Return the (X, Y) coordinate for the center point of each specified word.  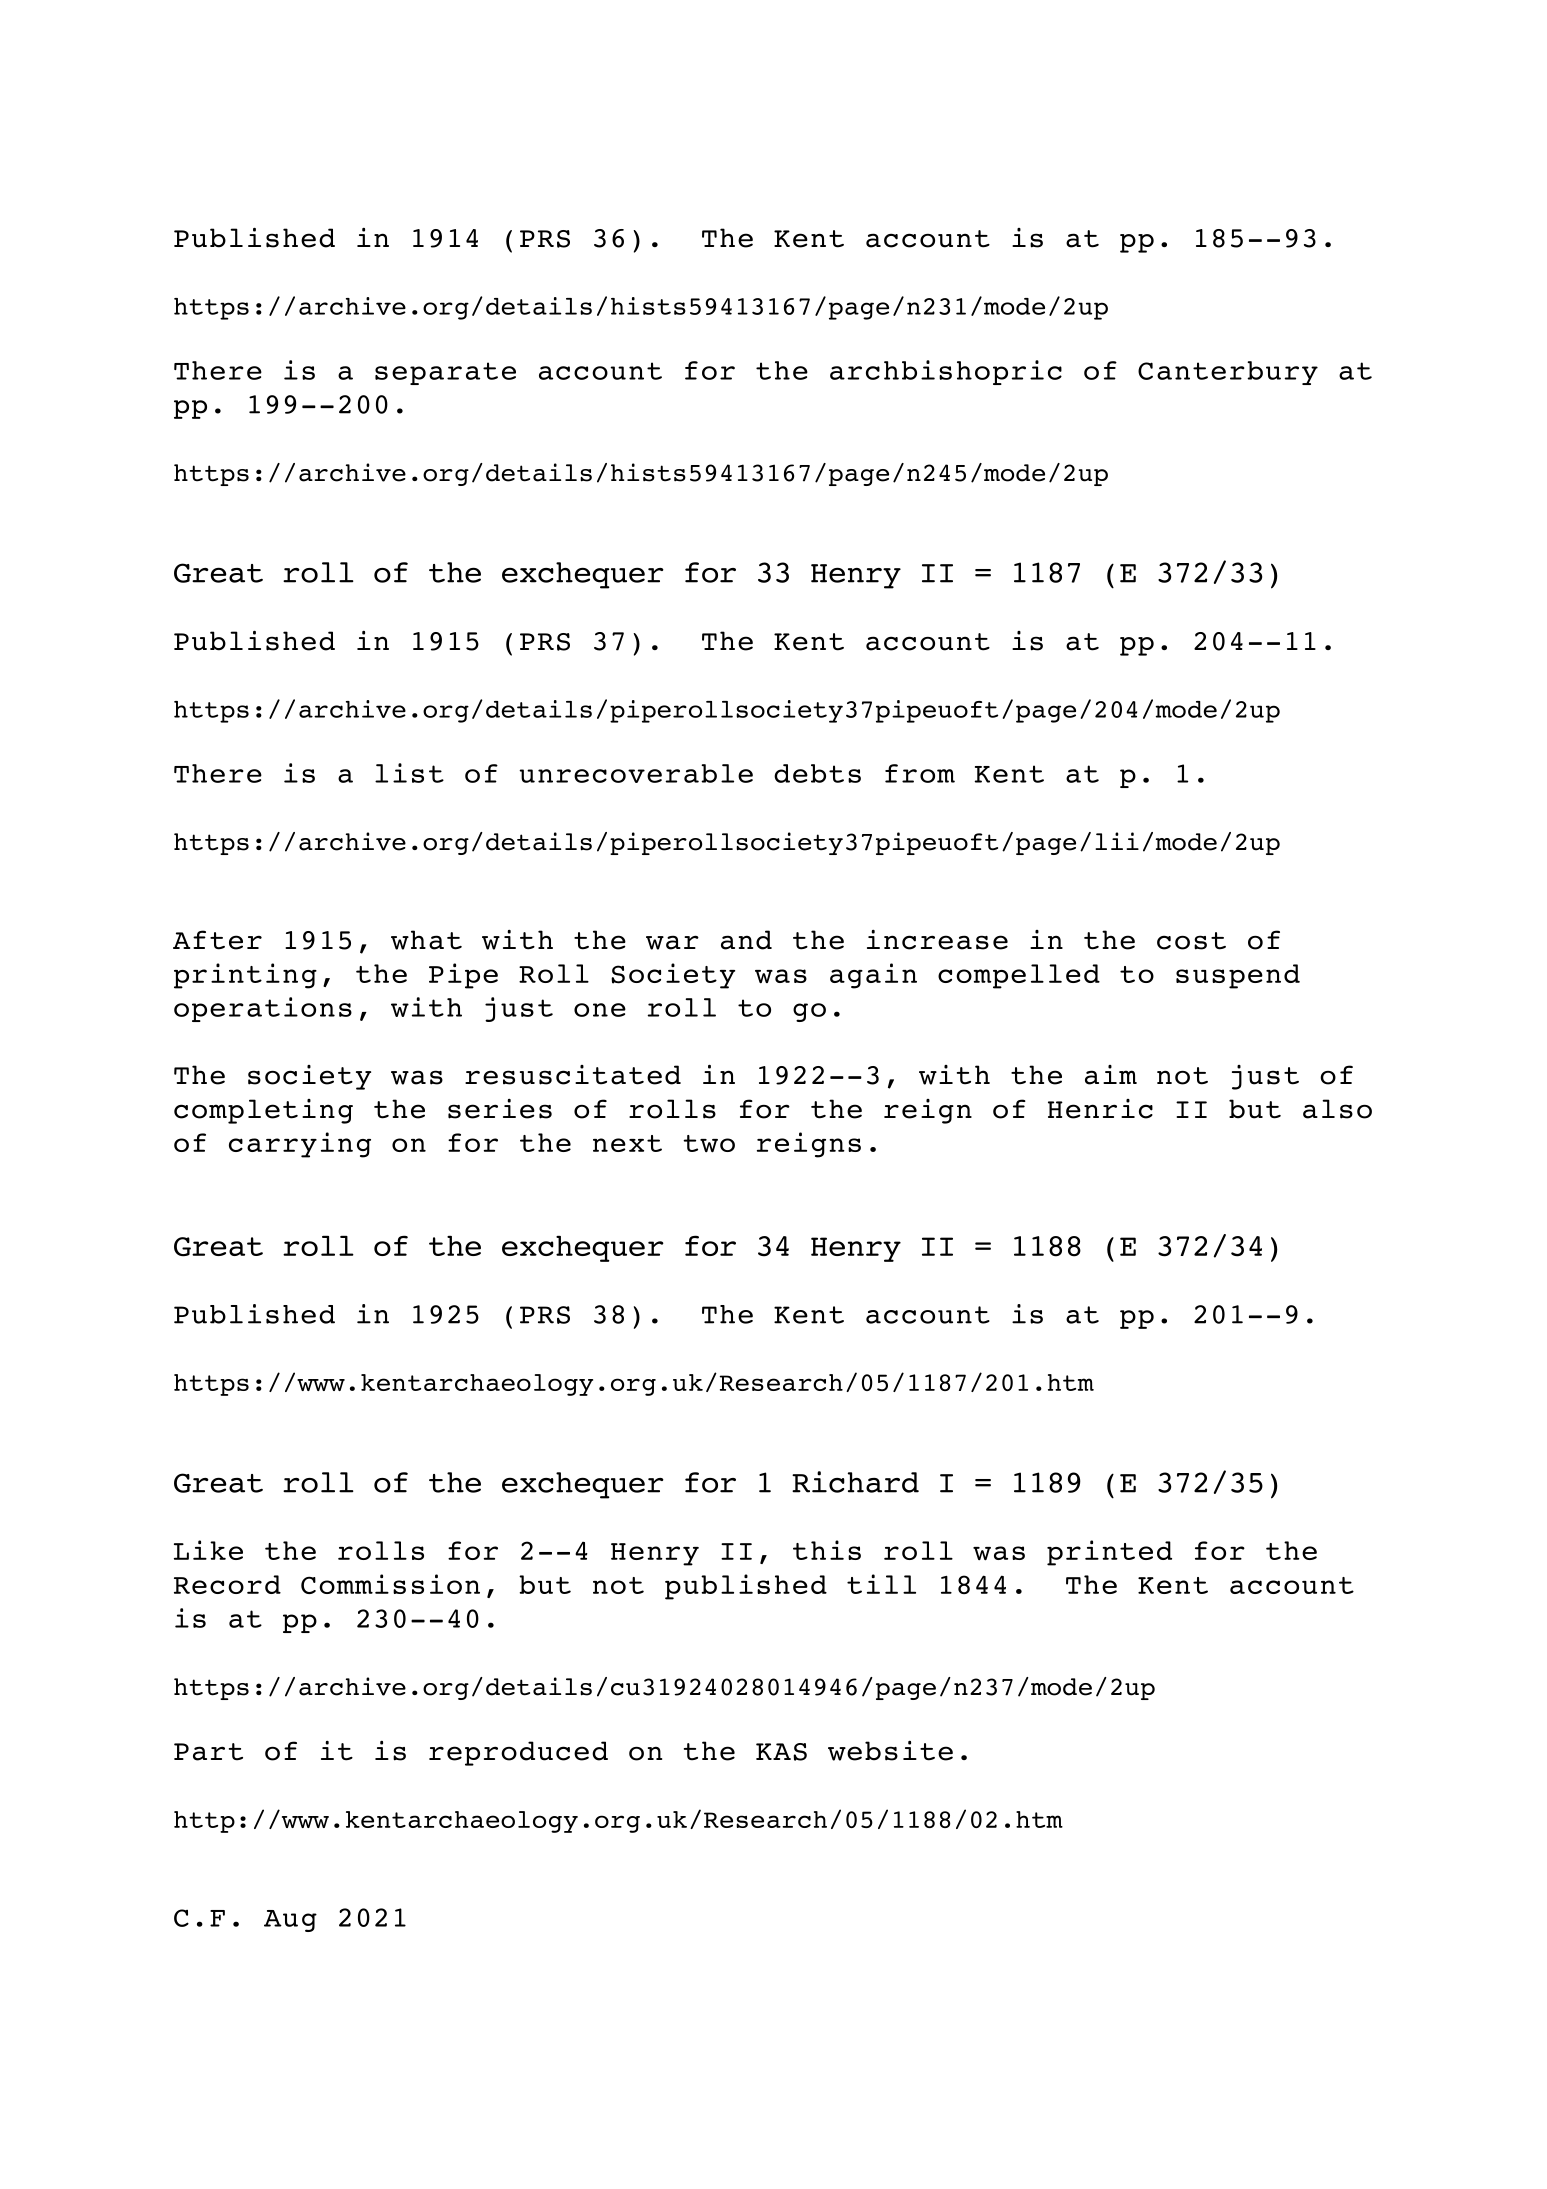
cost (1191, 941)
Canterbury (1228, 373)
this (827, 1550)
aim (1111, 1075)
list (409, 773)
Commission (390, 1584)
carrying (300, 1145)
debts (817, 773)
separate (445, 373)
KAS (781, 1752)
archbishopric (946, 372)
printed (1109, 1553)
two (709, 1144)
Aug (290, 1921)
